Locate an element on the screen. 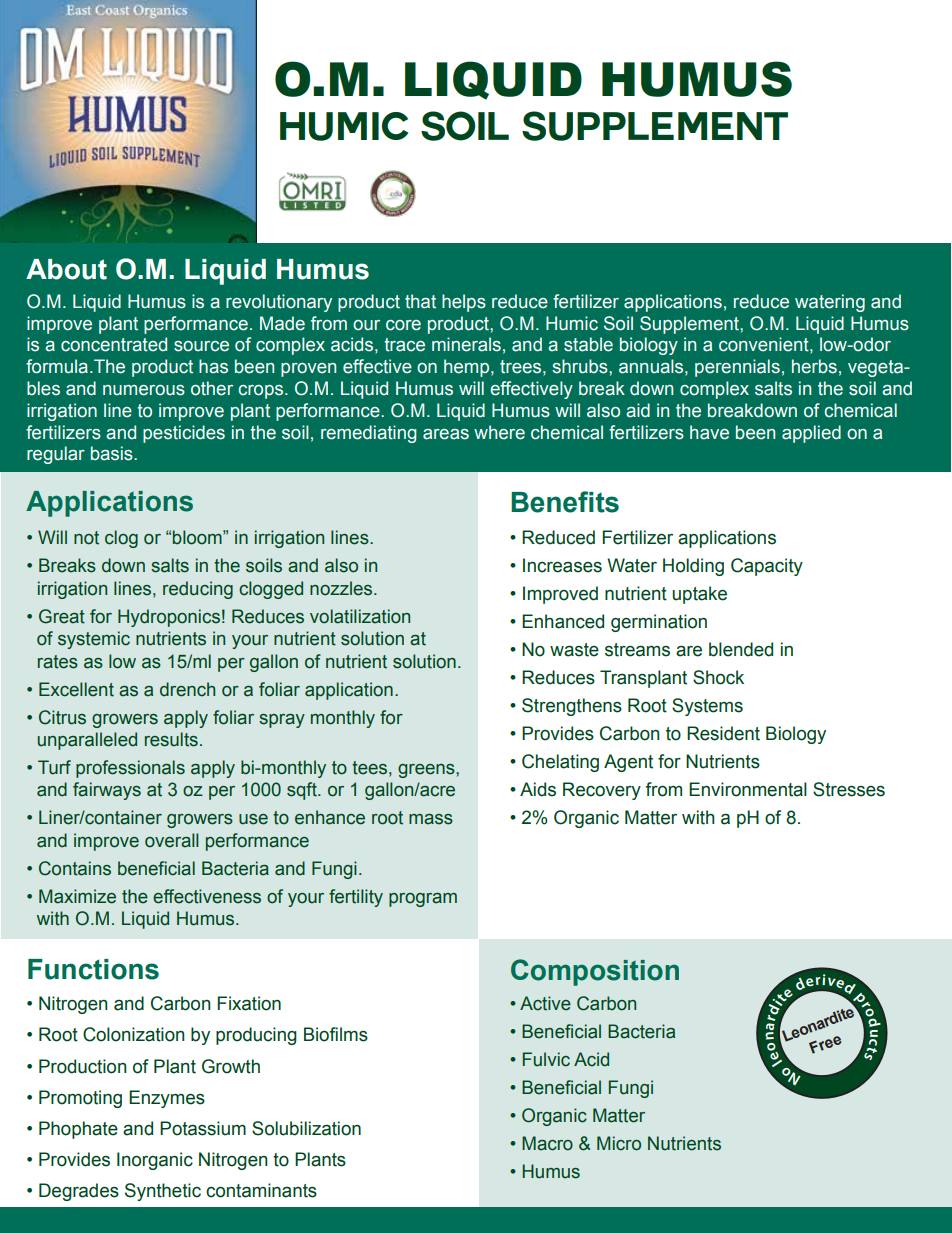 The height and width of the screenshot is (1233, 952). Composition is located at coordinates (595, 972).
